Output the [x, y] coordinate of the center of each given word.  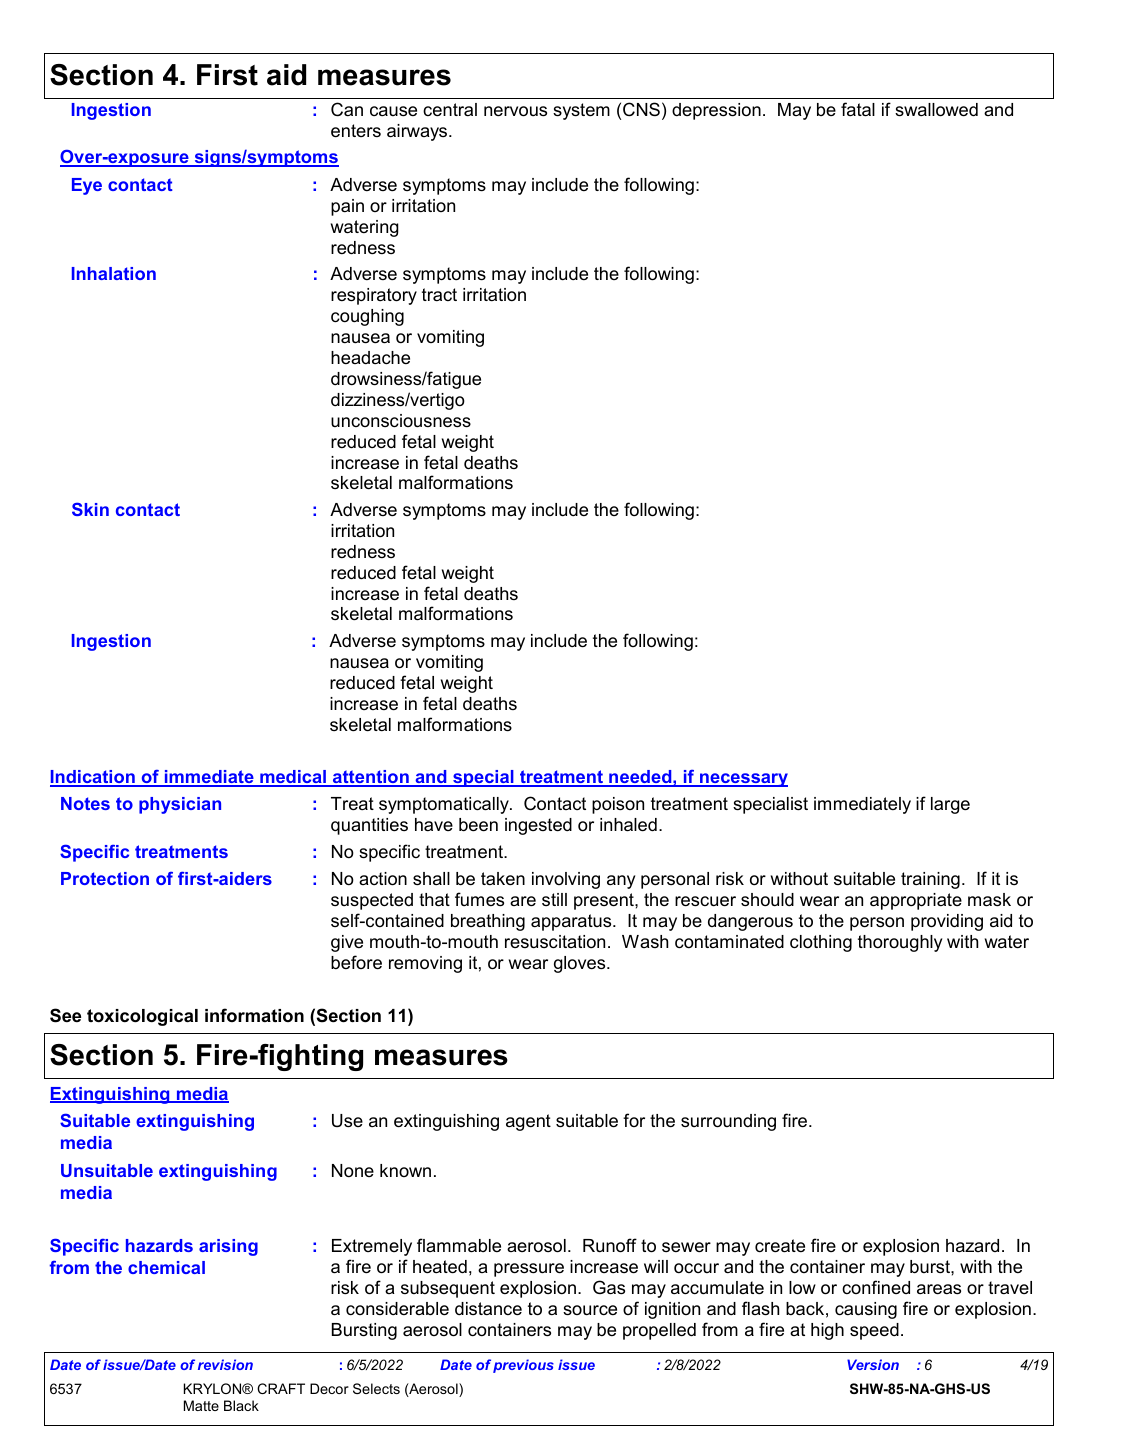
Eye [87, 186]
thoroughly [900, 943]
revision [225, 1364]
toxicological [142, 1017]
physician [180, 805]
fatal [858, 109]
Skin [90, 509]
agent [528, 1122]
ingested [538, 826]
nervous [515, 111]
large [950, 805]
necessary [743, 780]
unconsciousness [401, 421]
